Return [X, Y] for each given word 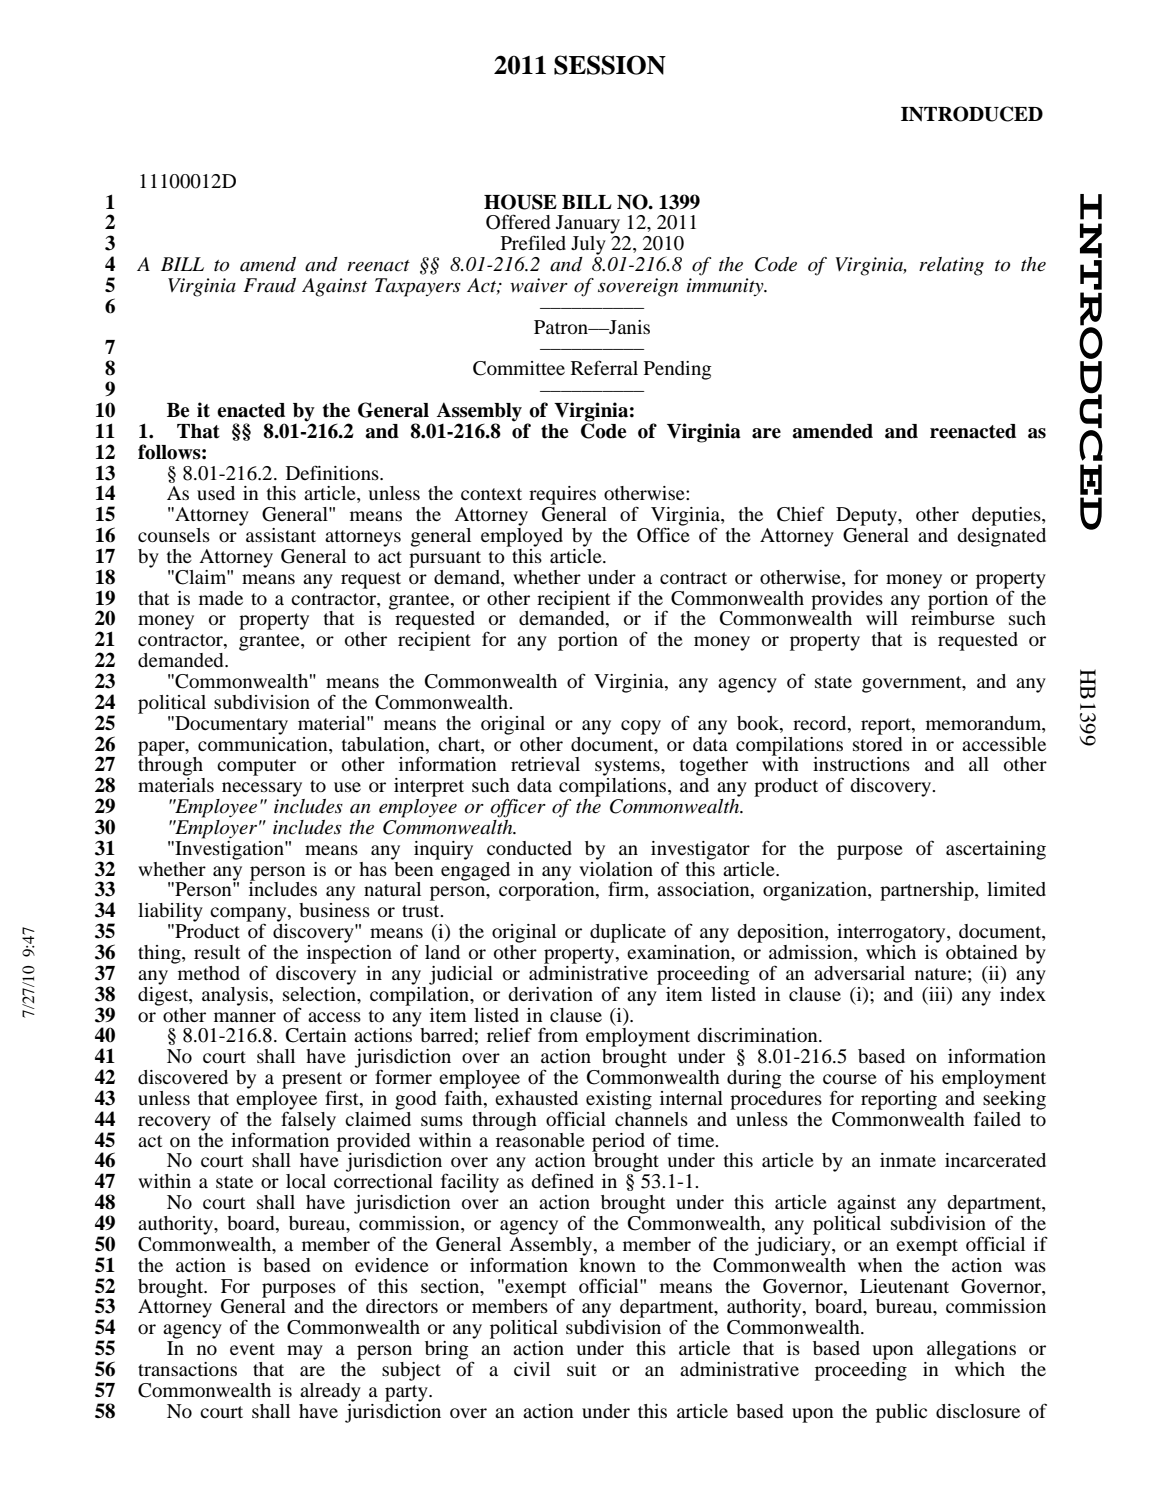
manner [245, 1017]
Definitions [333, 472]
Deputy [868, 516]
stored [877, 742]
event [252, 1349]
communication [264, 742]
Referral [604, 367]
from [558, 1034]
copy [641, 727]
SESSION [610, 65]
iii [937, 994]
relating [951, 266]
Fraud [269, 285]
